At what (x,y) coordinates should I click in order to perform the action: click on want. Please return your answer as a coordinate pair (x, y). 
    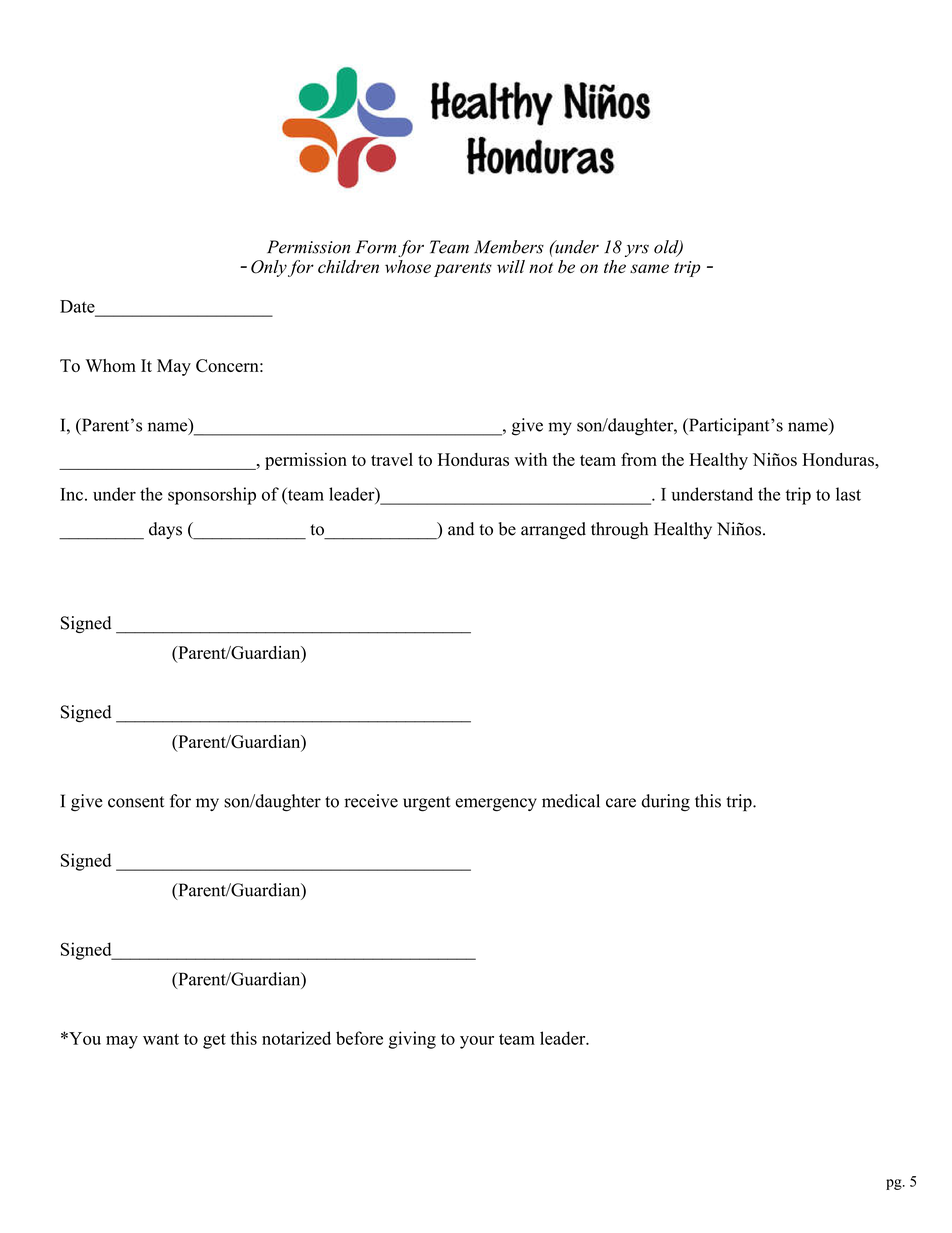
    Looking at the image, I should click on (161, 1039).
